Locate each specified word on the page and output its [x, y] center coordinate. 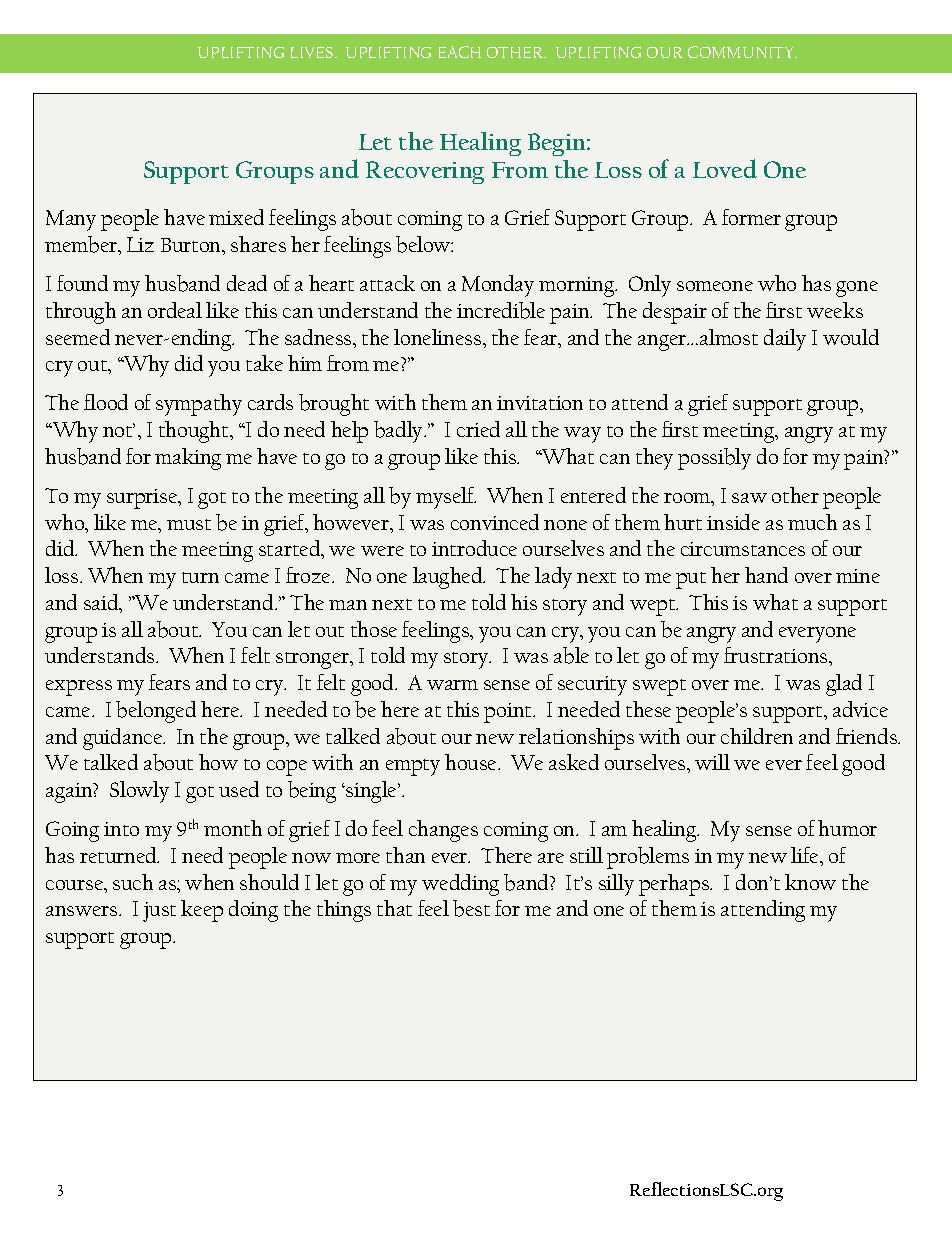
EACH [460, 52]
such [133, 882]
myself [446, 498]
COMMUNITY [742, 52]
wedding [460, 885]
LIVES [313, 52]
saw [749, 498]
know [810, 882]
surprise [143, 499]
